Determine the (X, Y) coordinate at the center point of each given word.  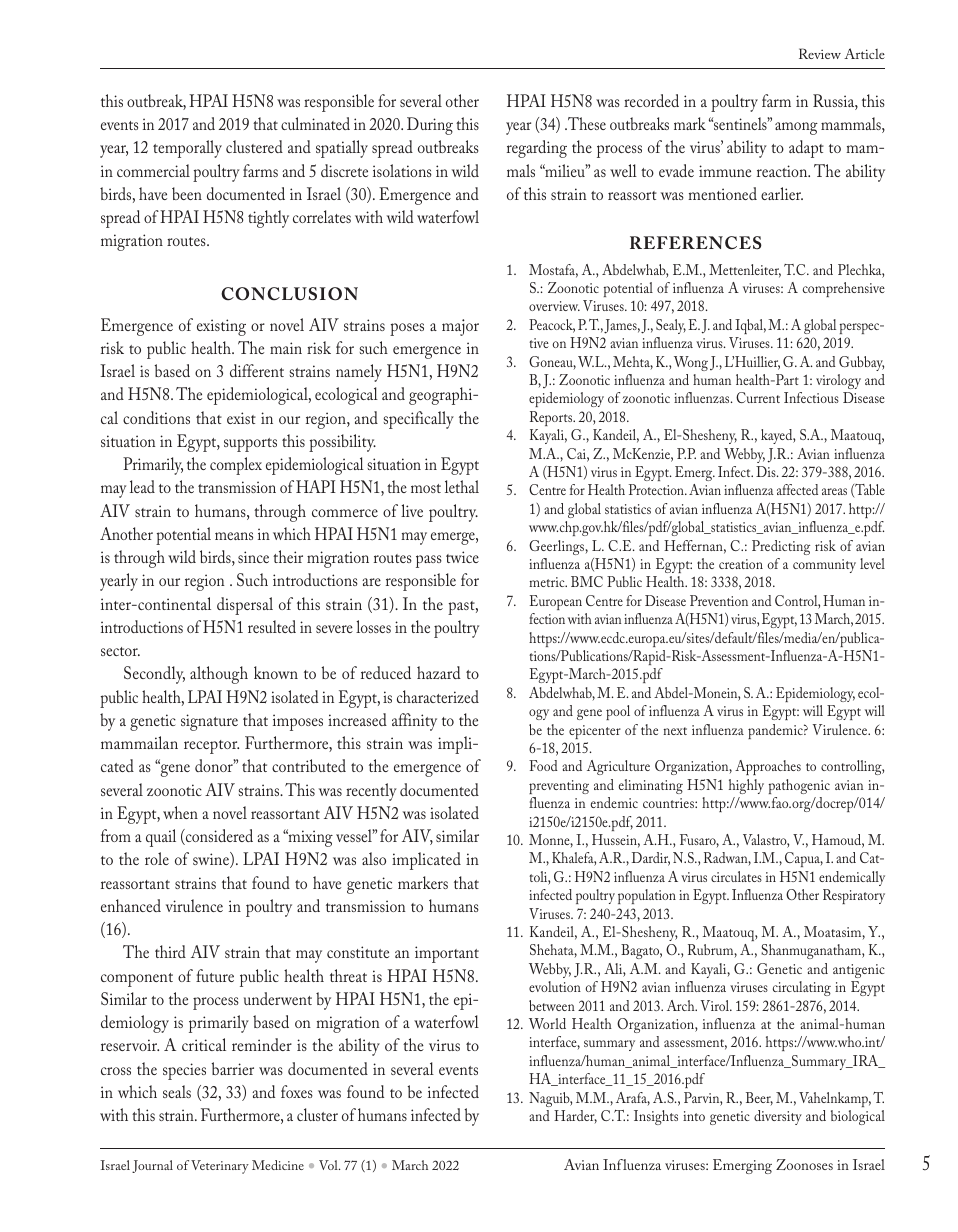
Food (543, 765)
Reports (552, 418)
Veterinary (220, 1167)
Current (758, 397)
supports (250, 445)
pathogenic (799, 786)
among (796, 128)
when (180, 812)
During (430, 126)
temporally (187, 149)
